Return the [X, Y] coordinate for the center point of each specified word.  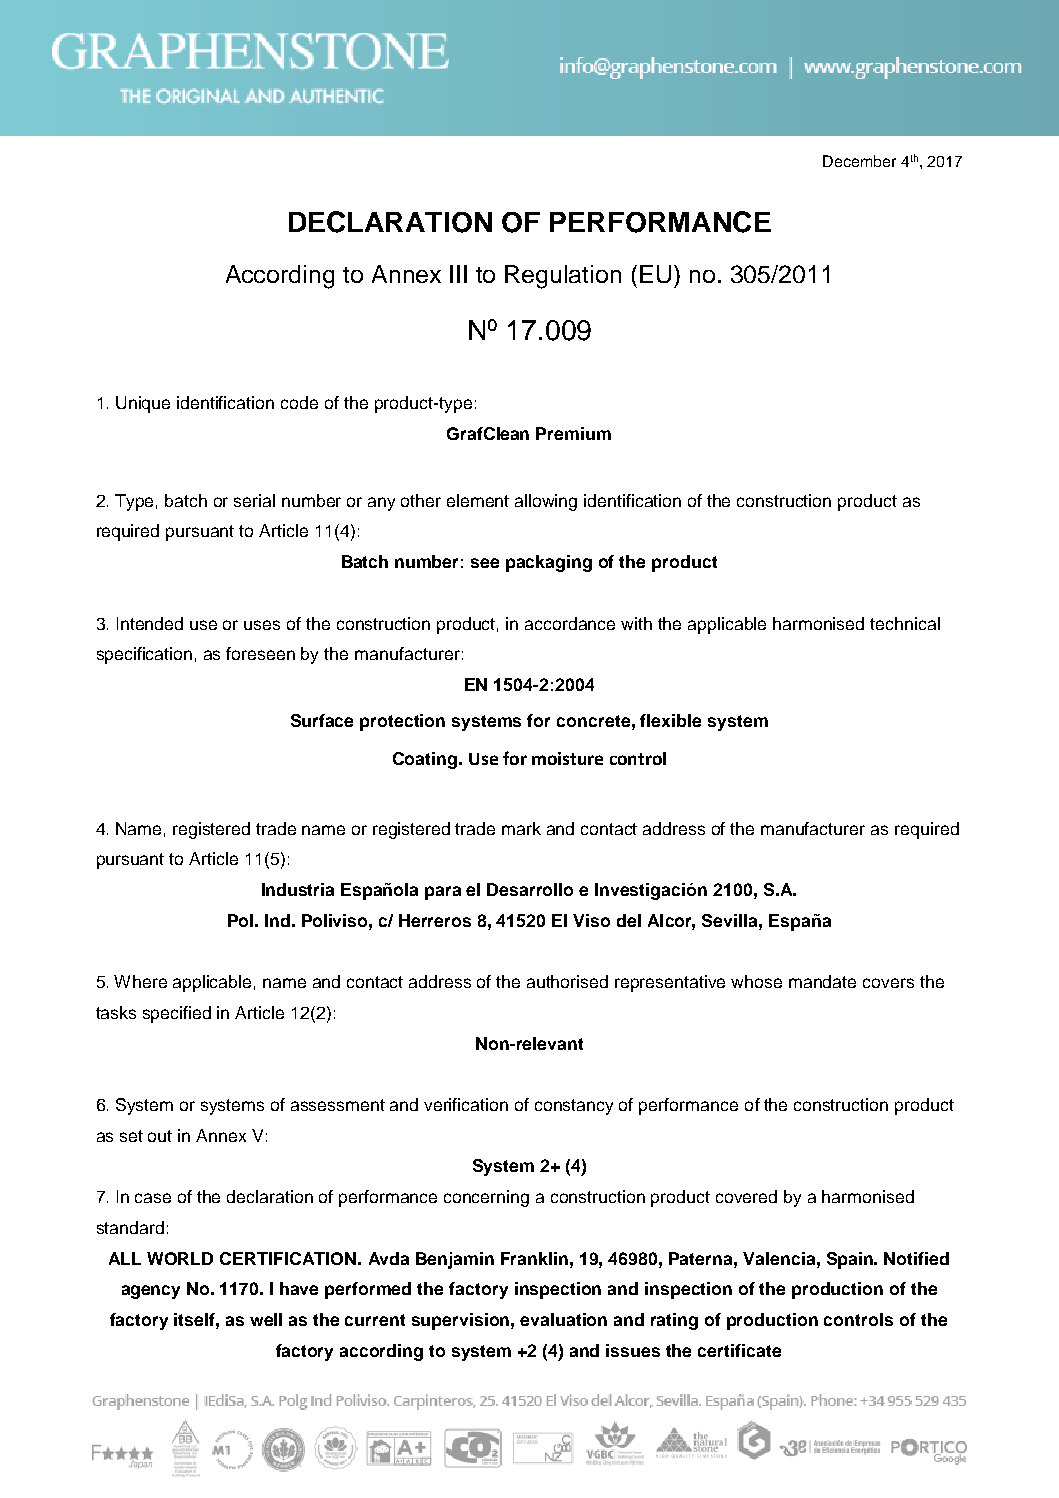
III [458, 274]
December [859, 161]
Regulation [563, 277]
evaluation [563, 1319]
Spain [851, 1260]
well [266, 1319]
